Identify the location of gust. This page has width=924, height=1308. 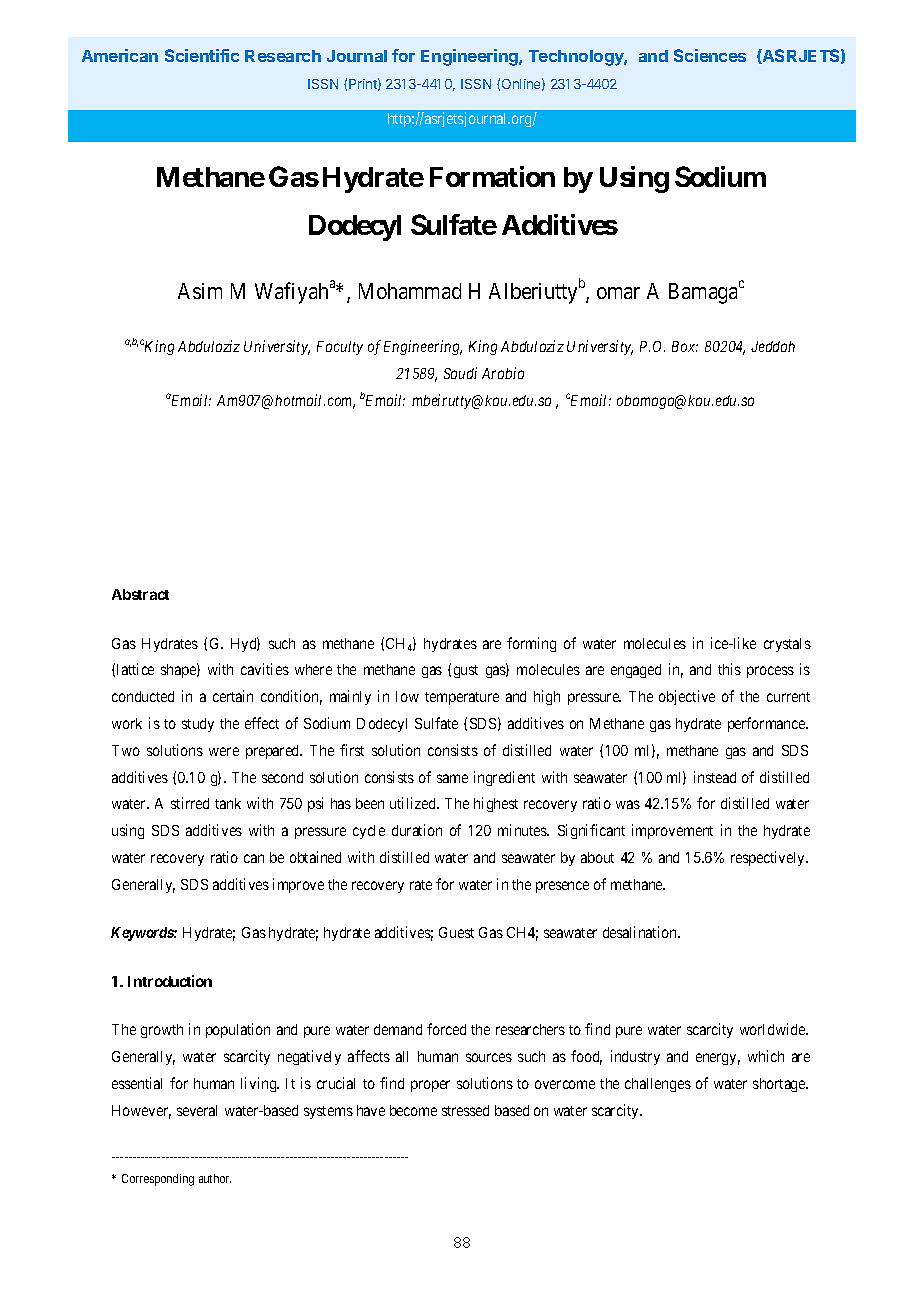
(466, 671).
